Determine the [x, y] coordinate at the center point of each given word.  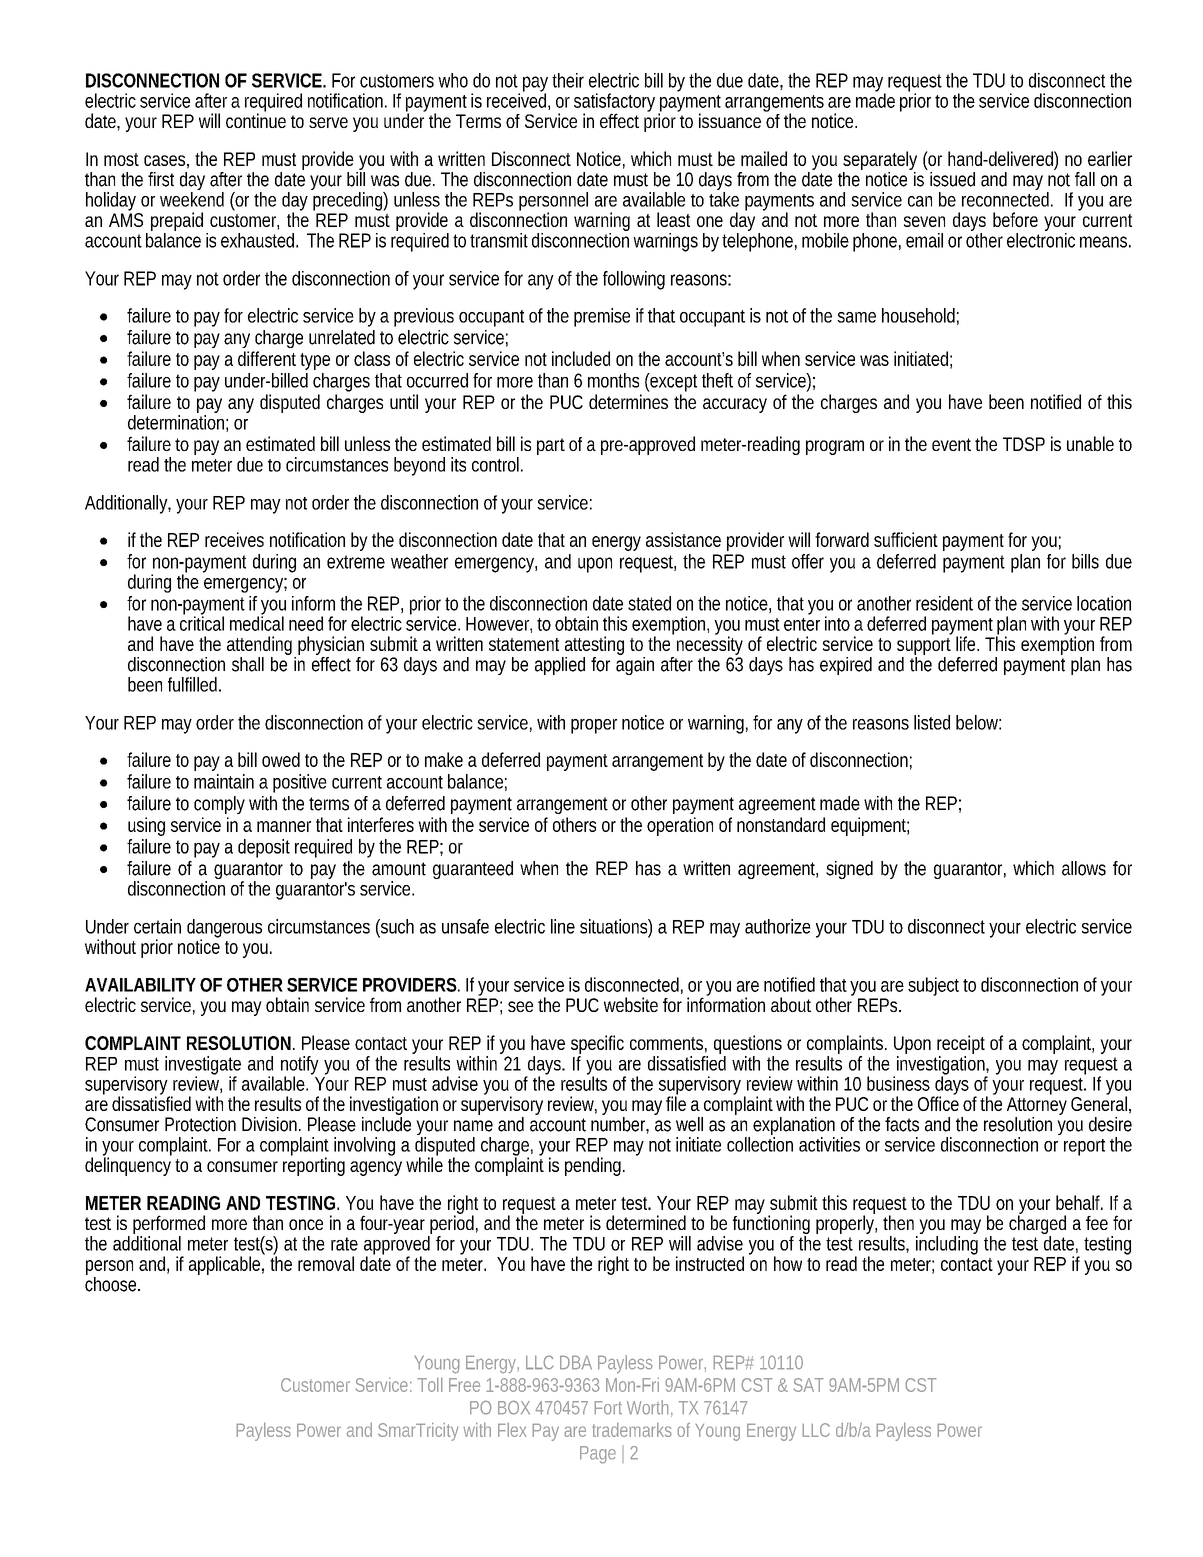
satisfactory [616, 104]
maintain [224, 781]
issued [952, 179]
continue [256, 119]
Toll [430, 1385]
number [620, 1125]
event [954, 444]
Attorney [1037, 1106]
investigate [203, 1066]
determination [178, 423]
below [978, 722]
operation [680, 826]
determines [628, 401]
